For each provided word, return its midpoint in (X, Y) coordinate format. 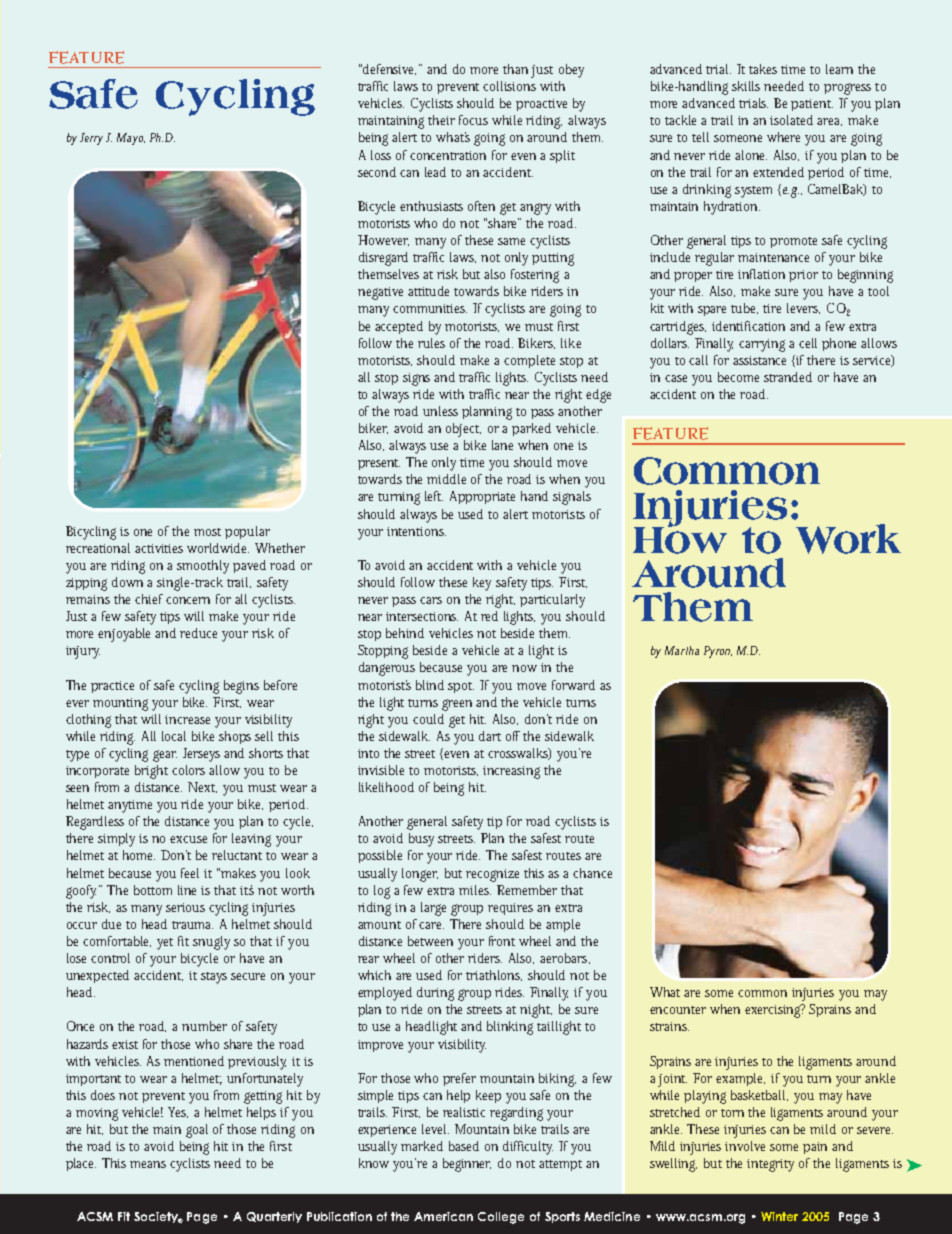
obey (571, 71)
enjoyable (127, 635)
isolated (794, 120)
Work (848, 539)
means (150, 1164)
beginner (467, 1165)
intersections (422, 616)
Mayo (131, 139)
